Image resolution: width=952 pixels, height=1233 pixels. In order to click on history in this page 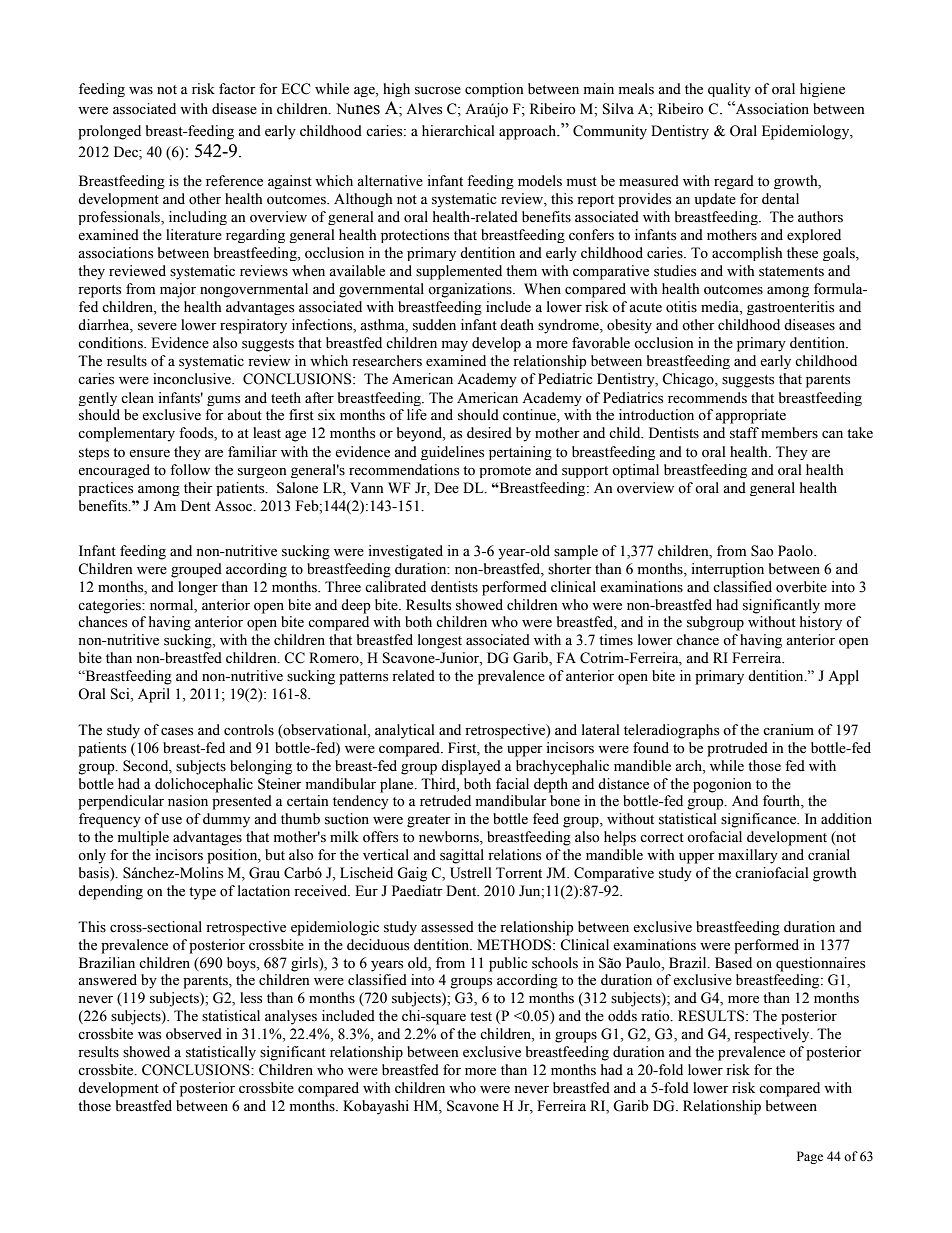, I will do `click(821, 623)`.
